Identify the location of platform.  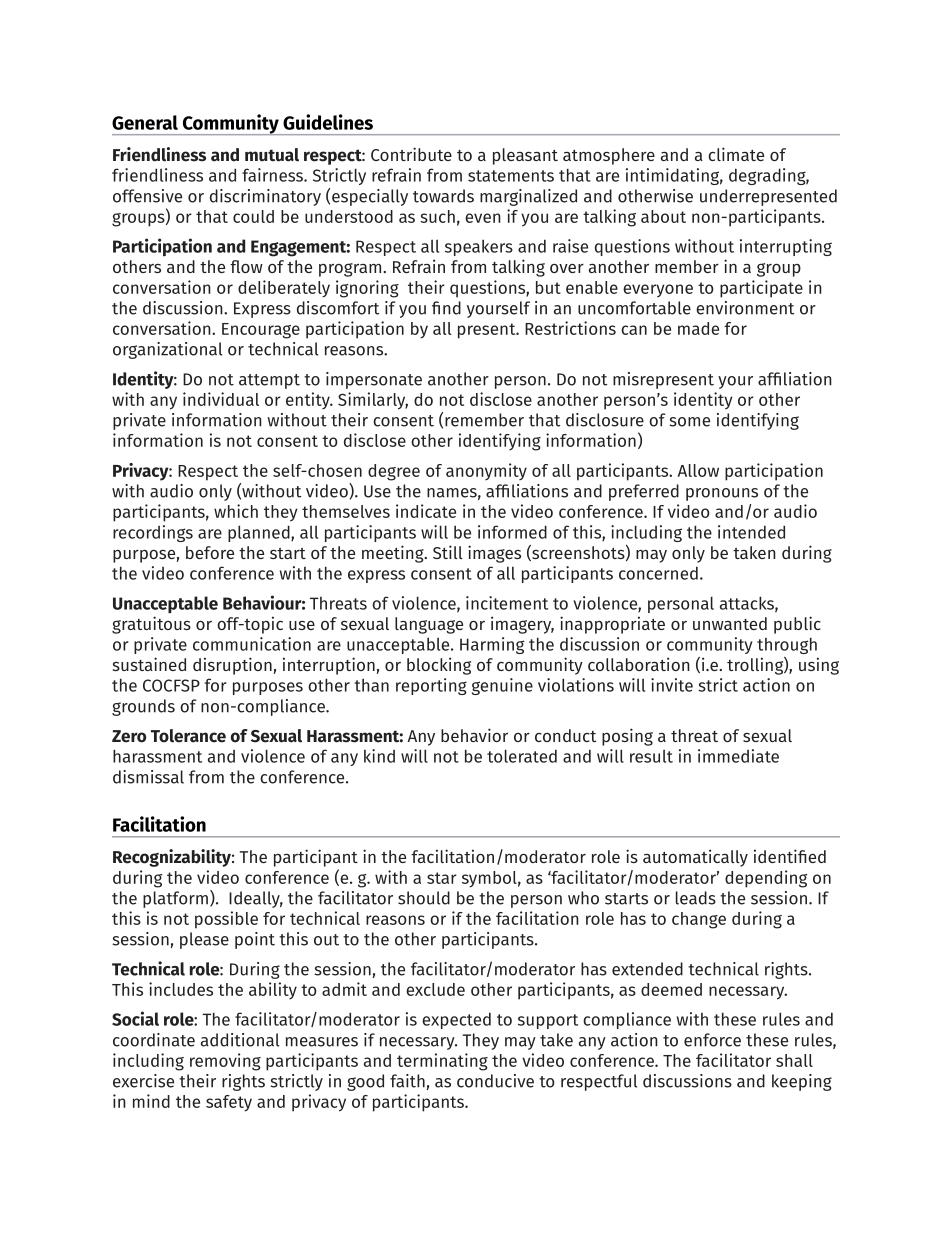
(175, 899).
